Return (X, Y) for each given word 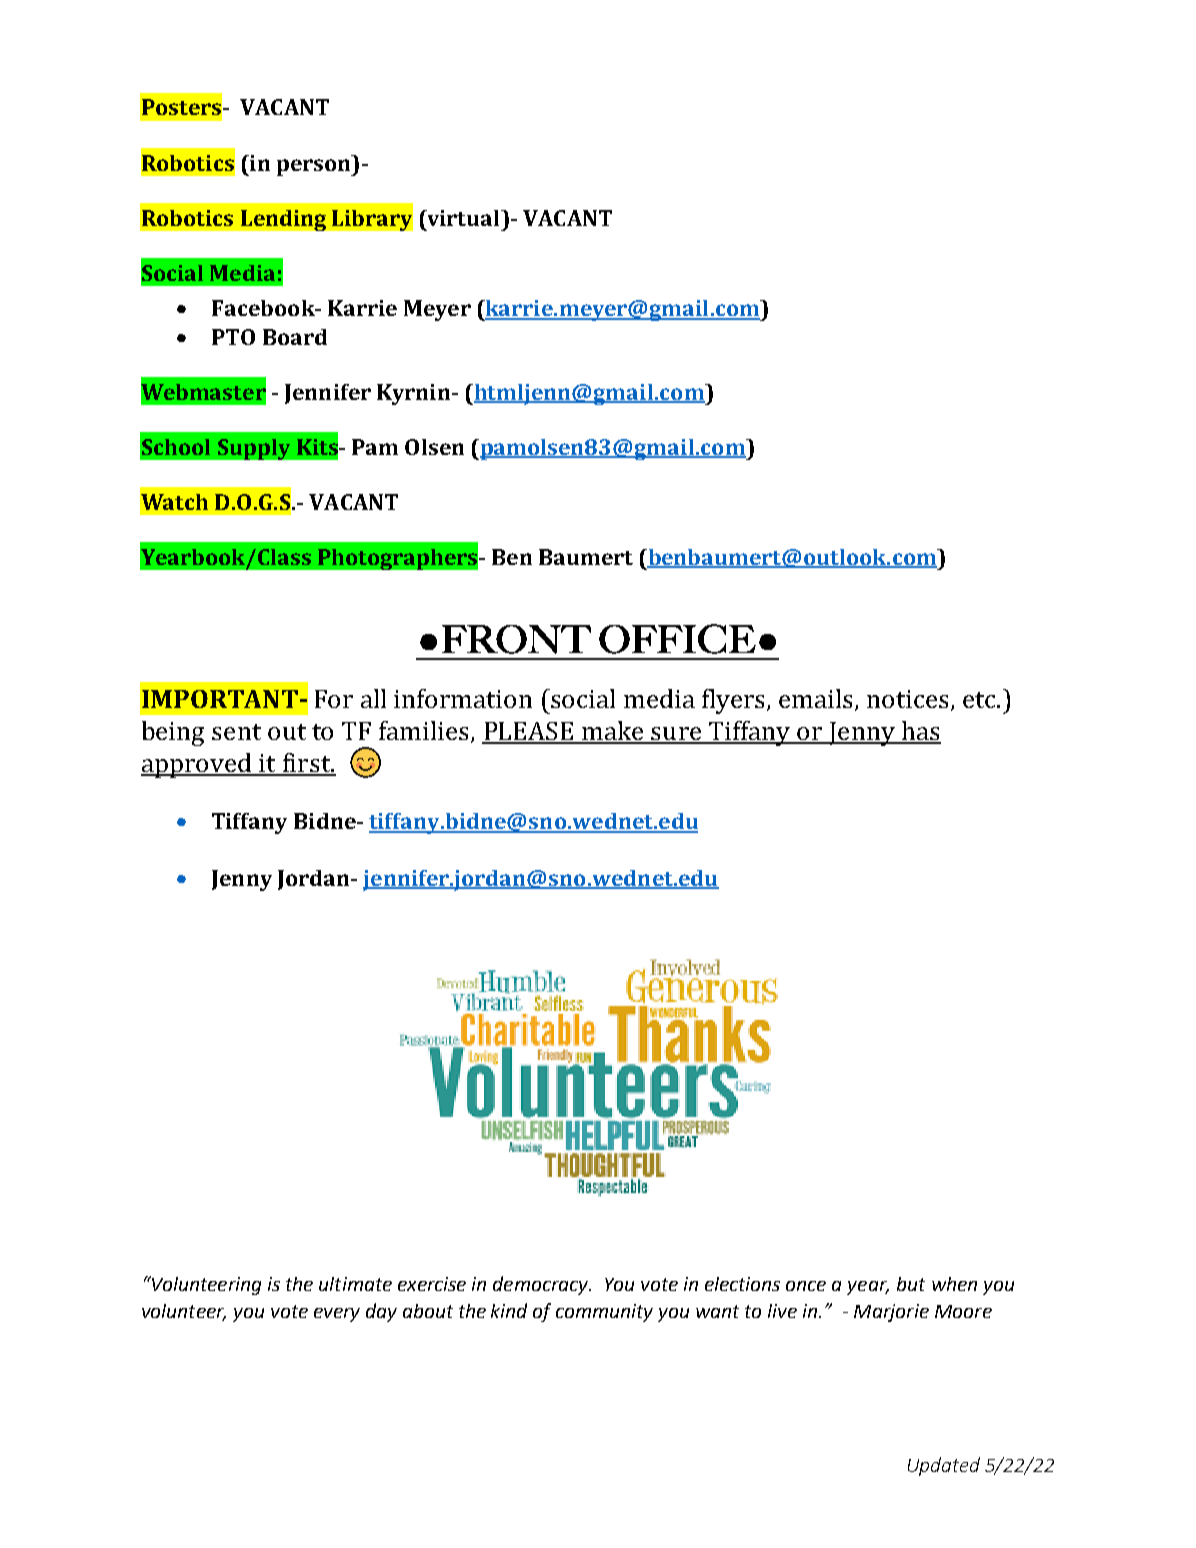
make (612, 732)
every (337, 1315)
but (911, 1284)
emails (817, 700)
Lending (283, 220)
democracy (541, 1285)
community (604, 1313)
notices (909, 700)
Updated (944, 1466)
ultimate (355, 1284)
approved (197, 765)
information (463, 698)
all (373, 698)
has (920, 732)
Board (295, 337)
